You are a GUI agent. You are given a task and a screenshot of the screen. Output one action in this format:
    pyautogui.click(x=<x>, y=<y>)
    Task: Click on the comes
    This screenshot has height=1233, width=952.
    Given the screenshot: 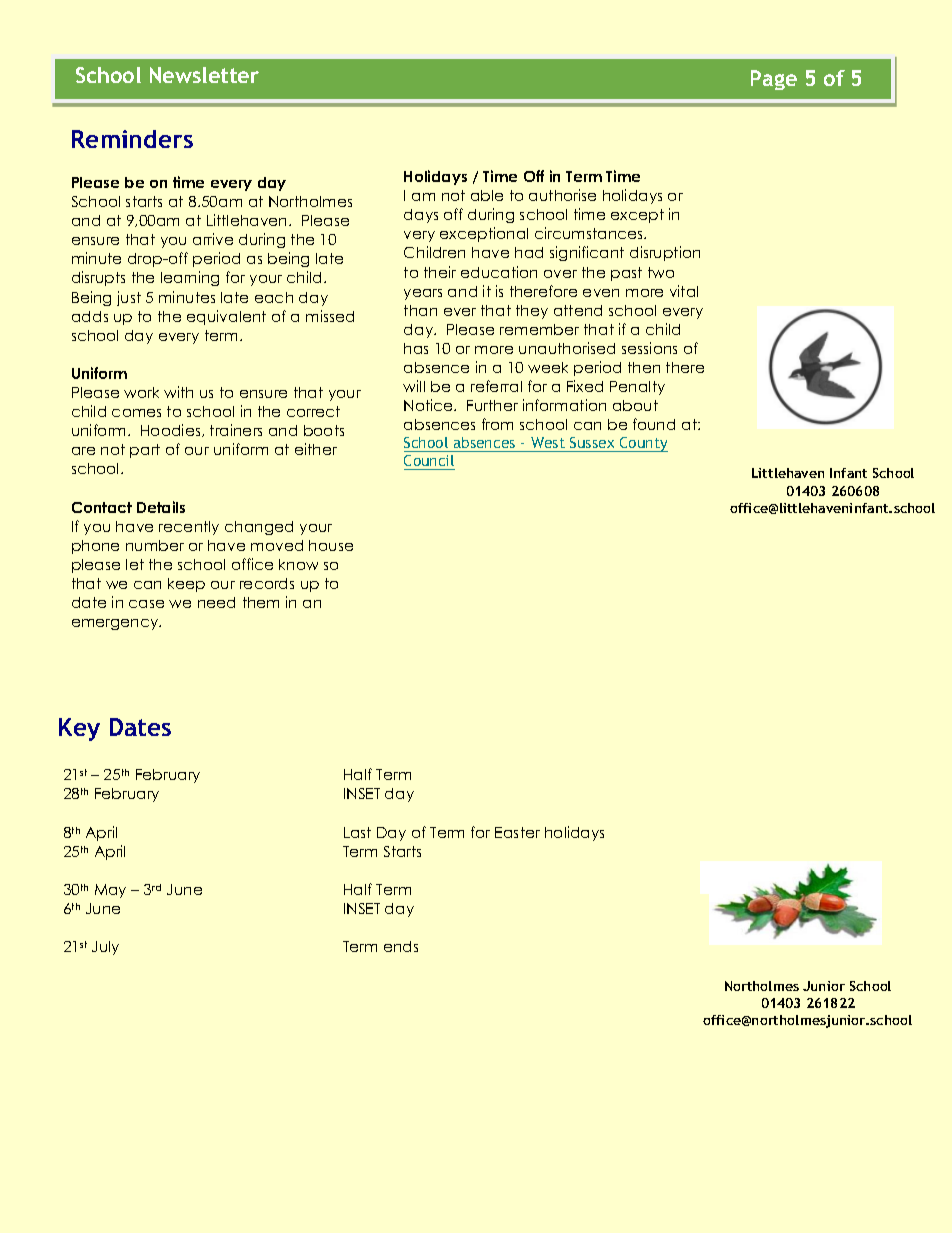 What is the action you would take?
    pyautogui.click(x=136, y=413)
